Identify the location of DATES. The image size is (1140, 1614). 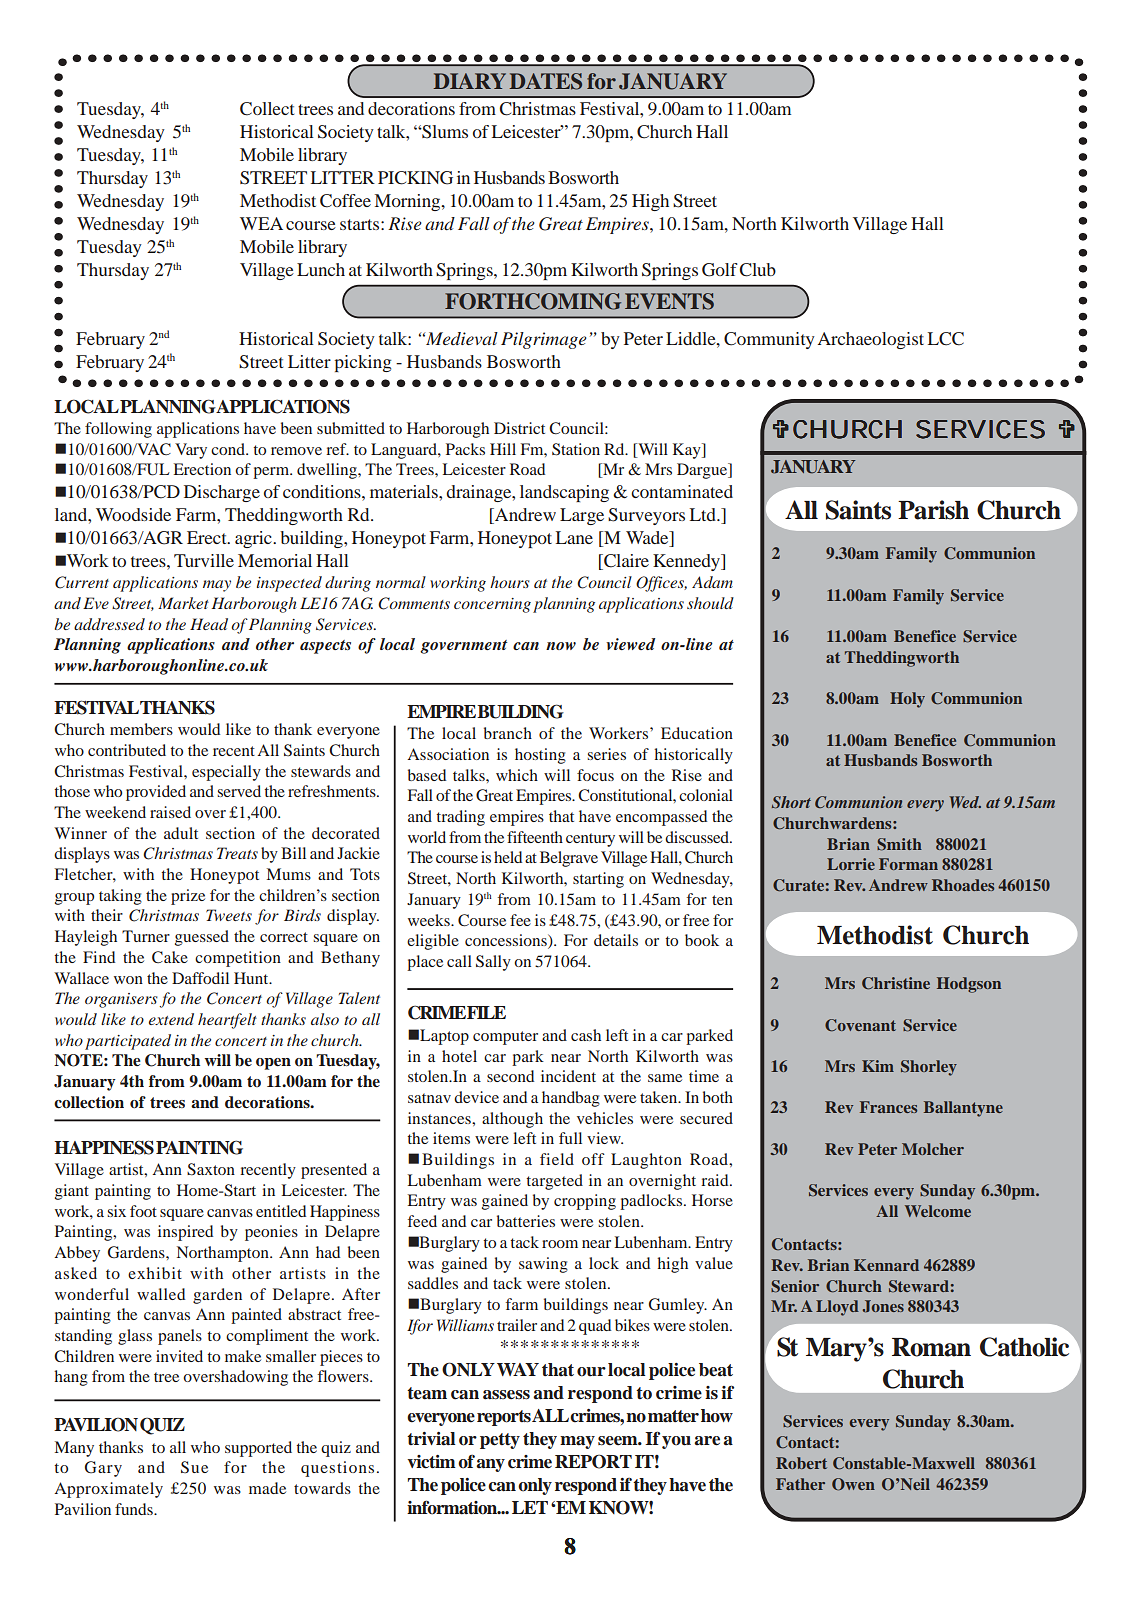
(545, 81).
